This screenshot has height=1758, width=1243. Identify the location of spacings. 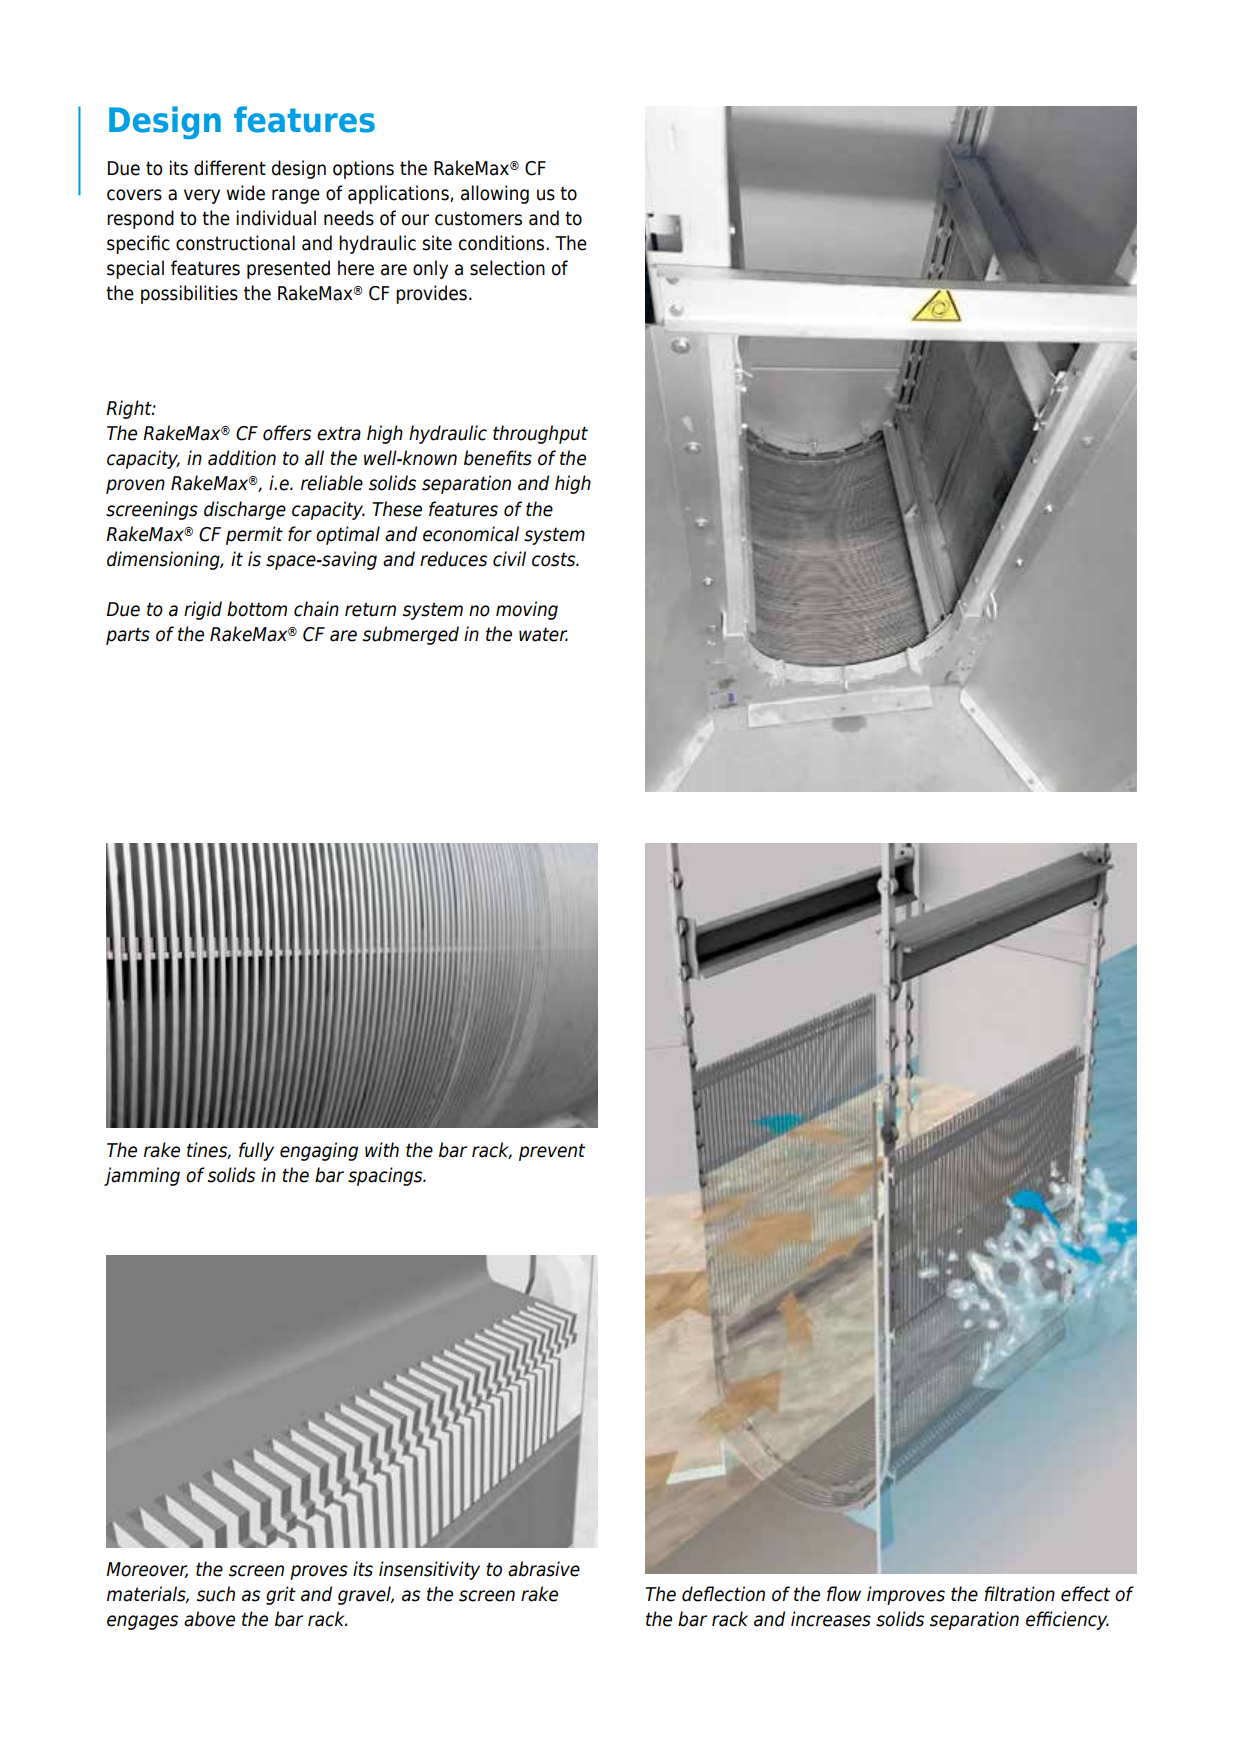
(386, 1176).
